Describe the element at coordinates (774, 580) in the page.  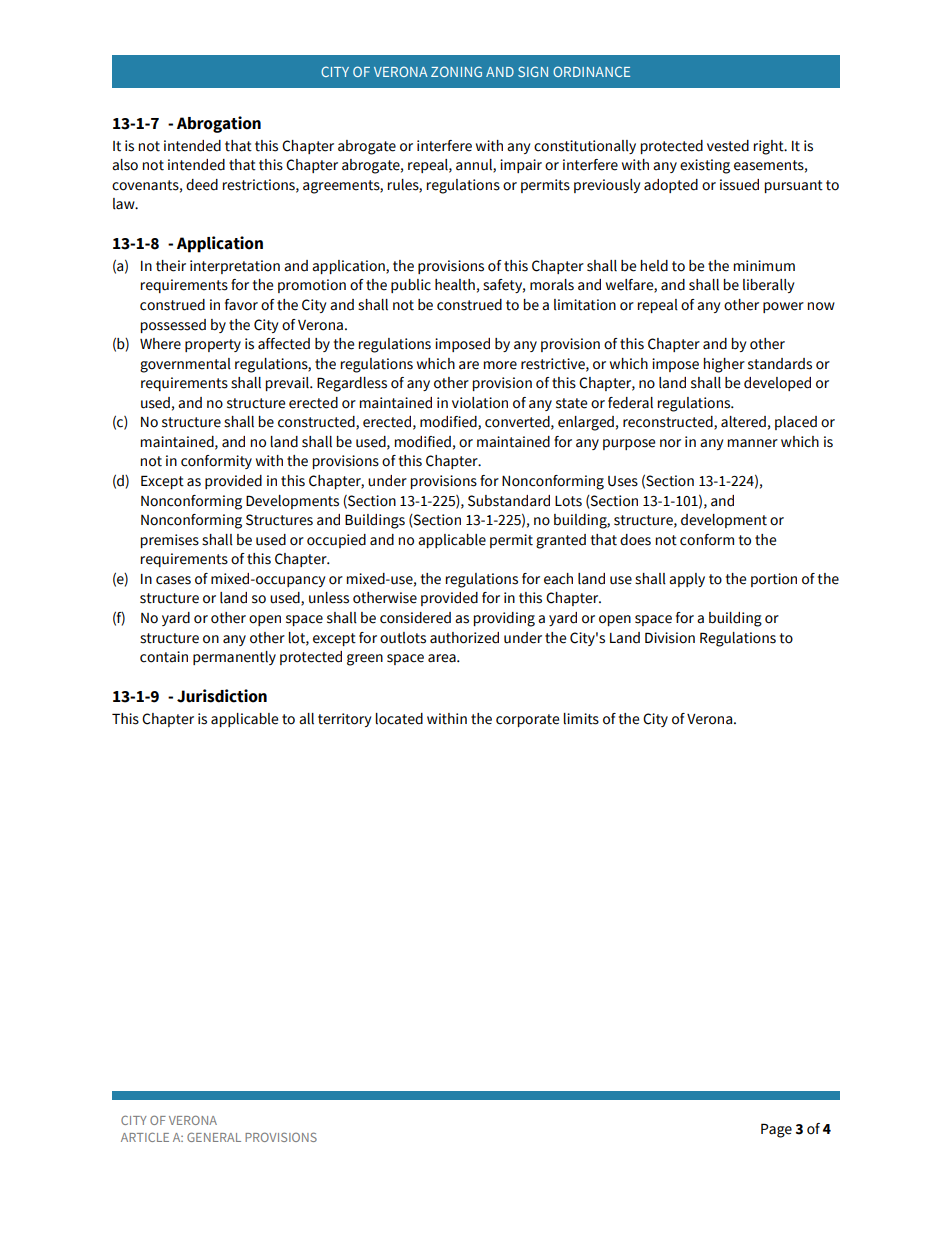
I see `portion` at that location.
